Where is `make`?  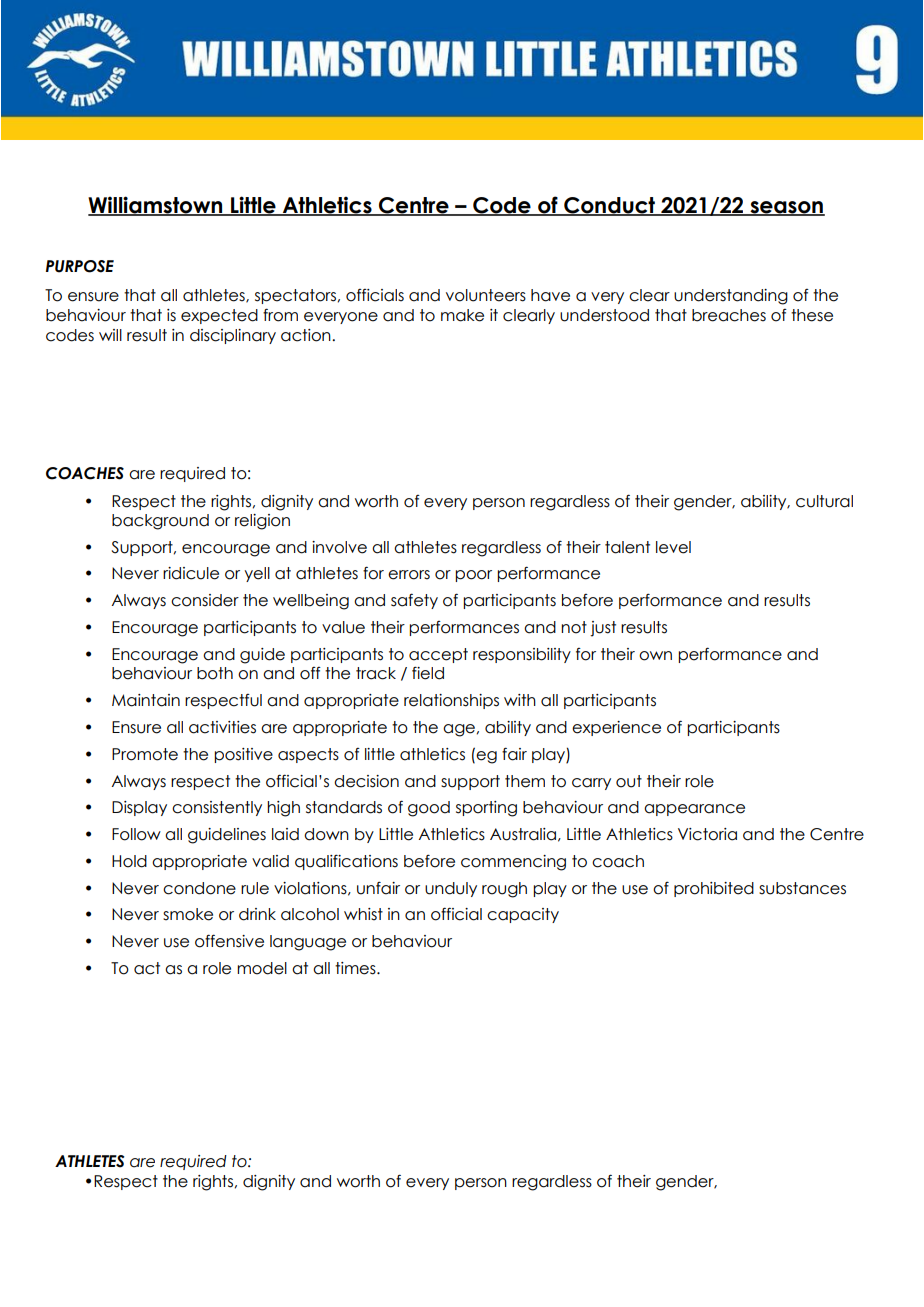 make is located at coordinates (462, 315).
